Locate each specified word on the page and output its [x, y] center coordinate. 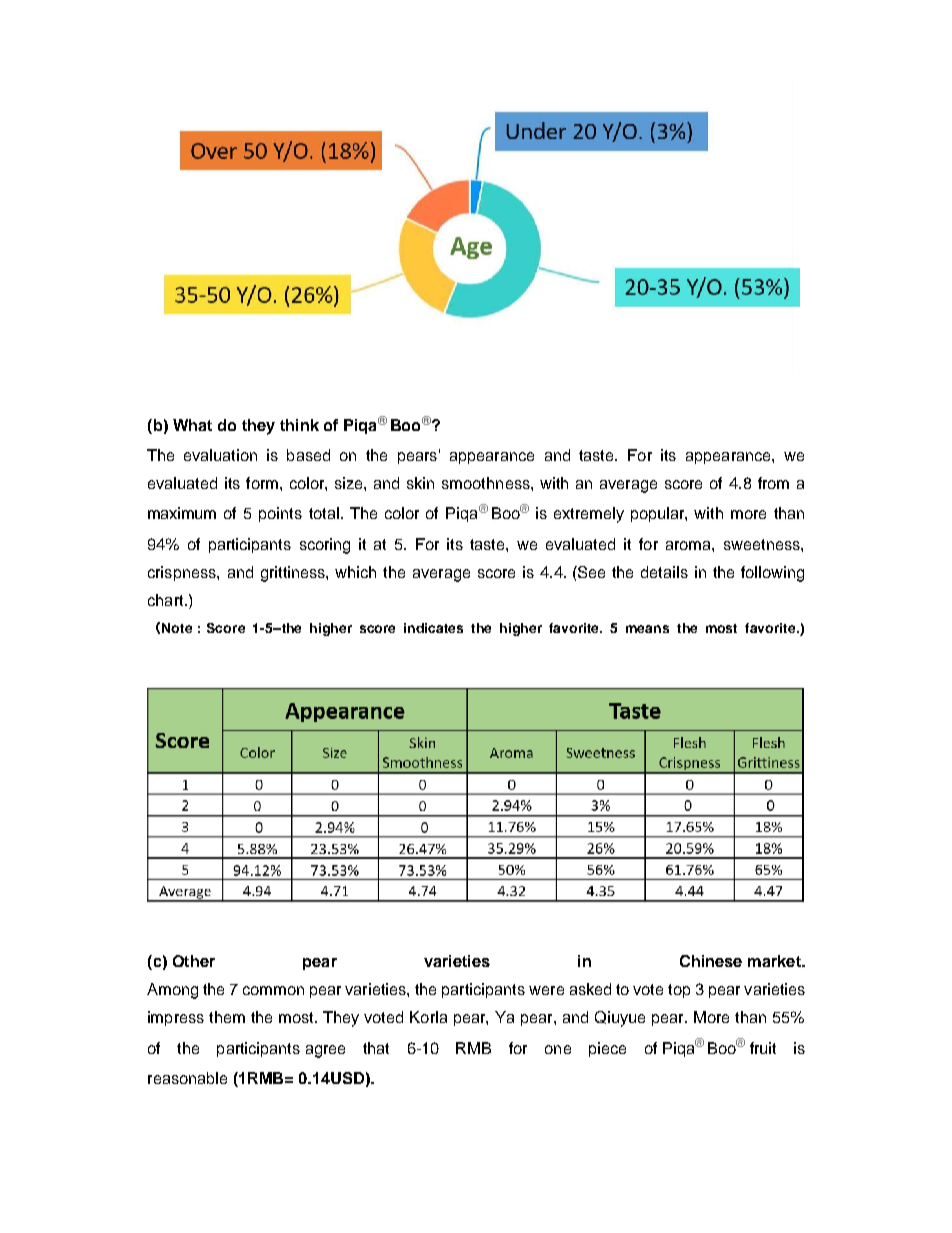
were [546, 990]
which [355, 572]
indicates [433, 628]
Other [194, 961]
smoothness [487, 483]
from [773, 483]
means [647, 629]
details [664, 572]
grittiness [294, 574]
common [273, 990]
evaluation [220, 455]
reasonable [187, 1078]
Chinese [711, 961]
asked [590, 989]
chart [167, 600]
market [775, 961]
